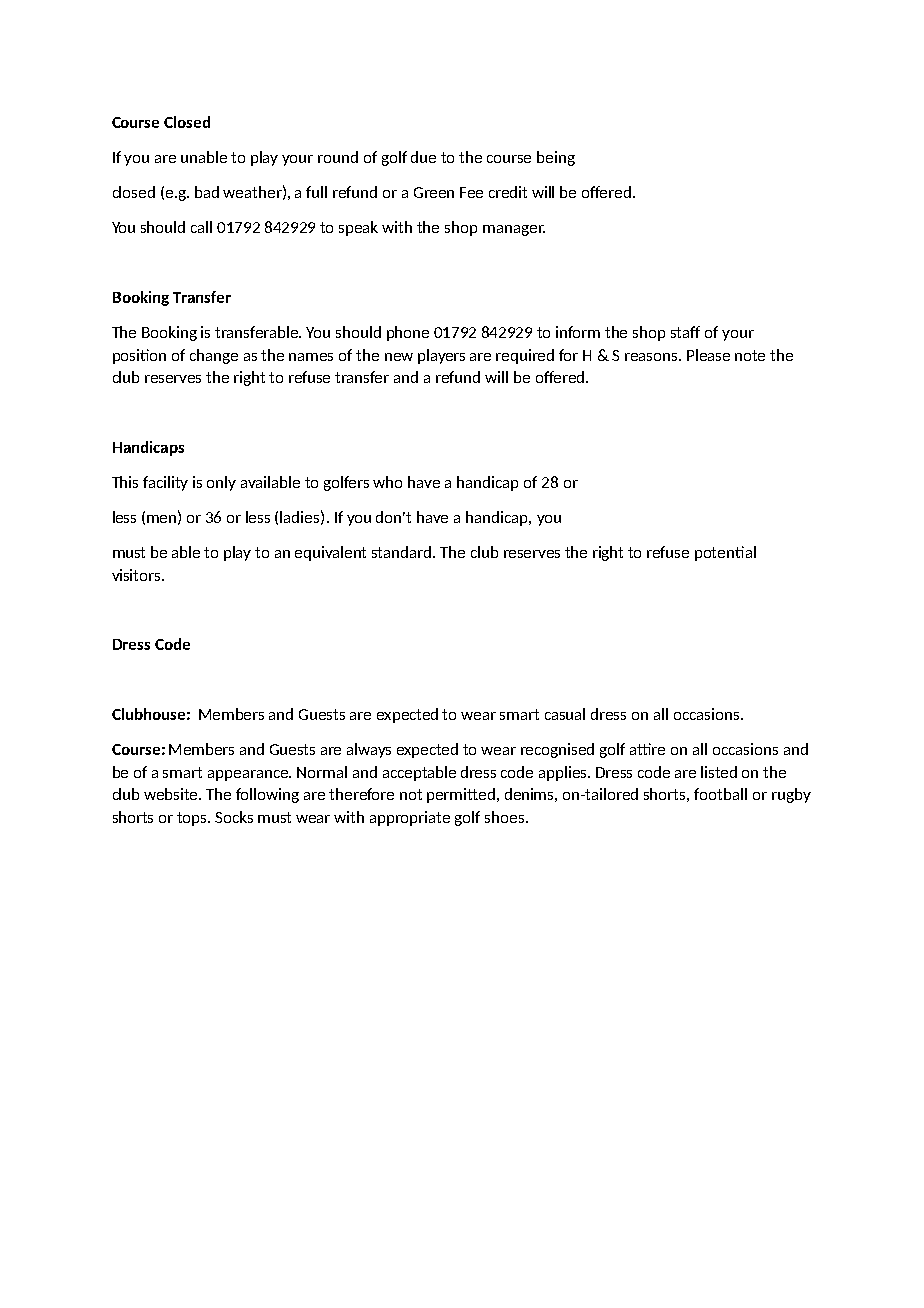 The width and height of the page is (924, 1308). I want to click on potential, so click(725, 553).
